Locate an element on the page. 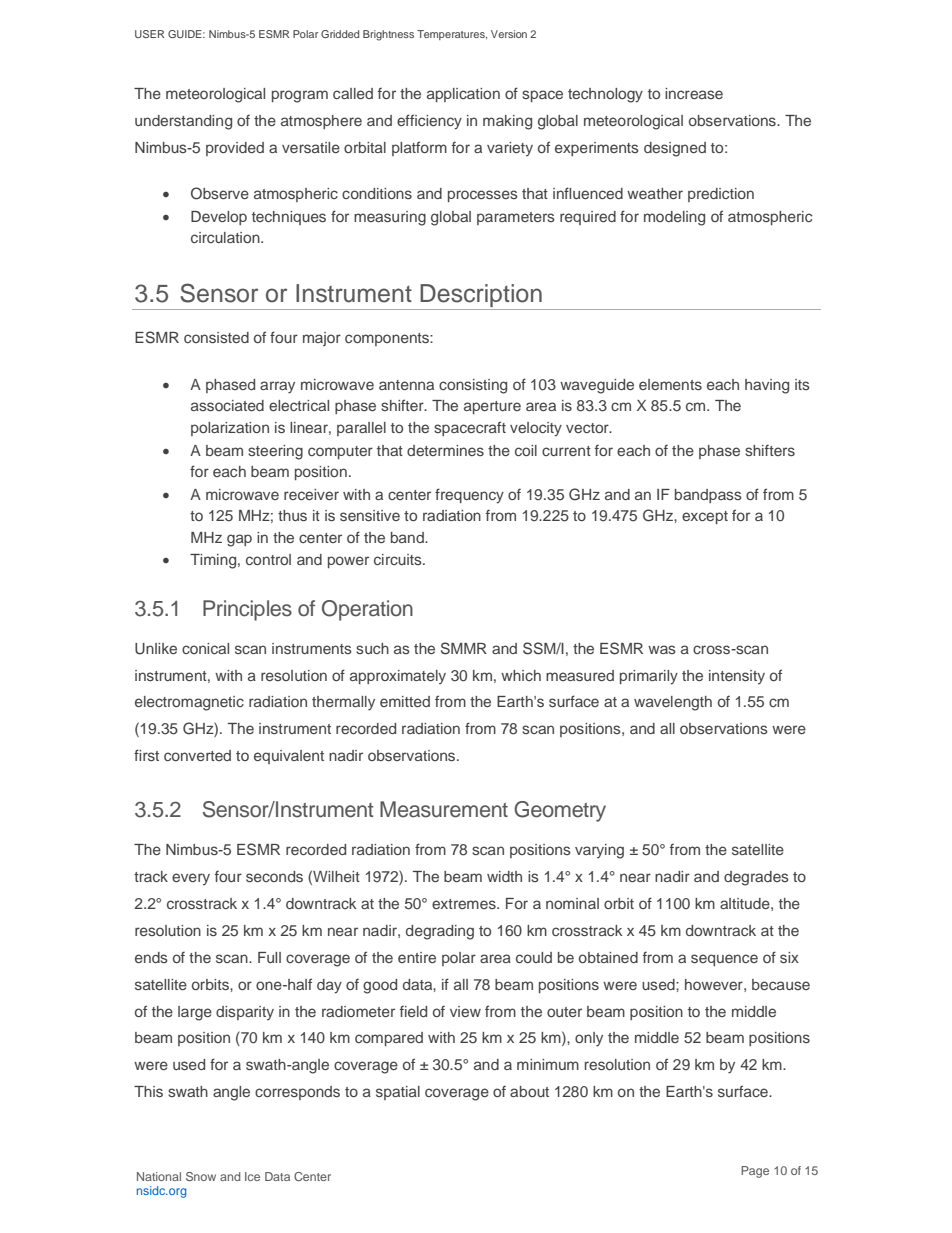  application is located at coordinates (463, 95).
